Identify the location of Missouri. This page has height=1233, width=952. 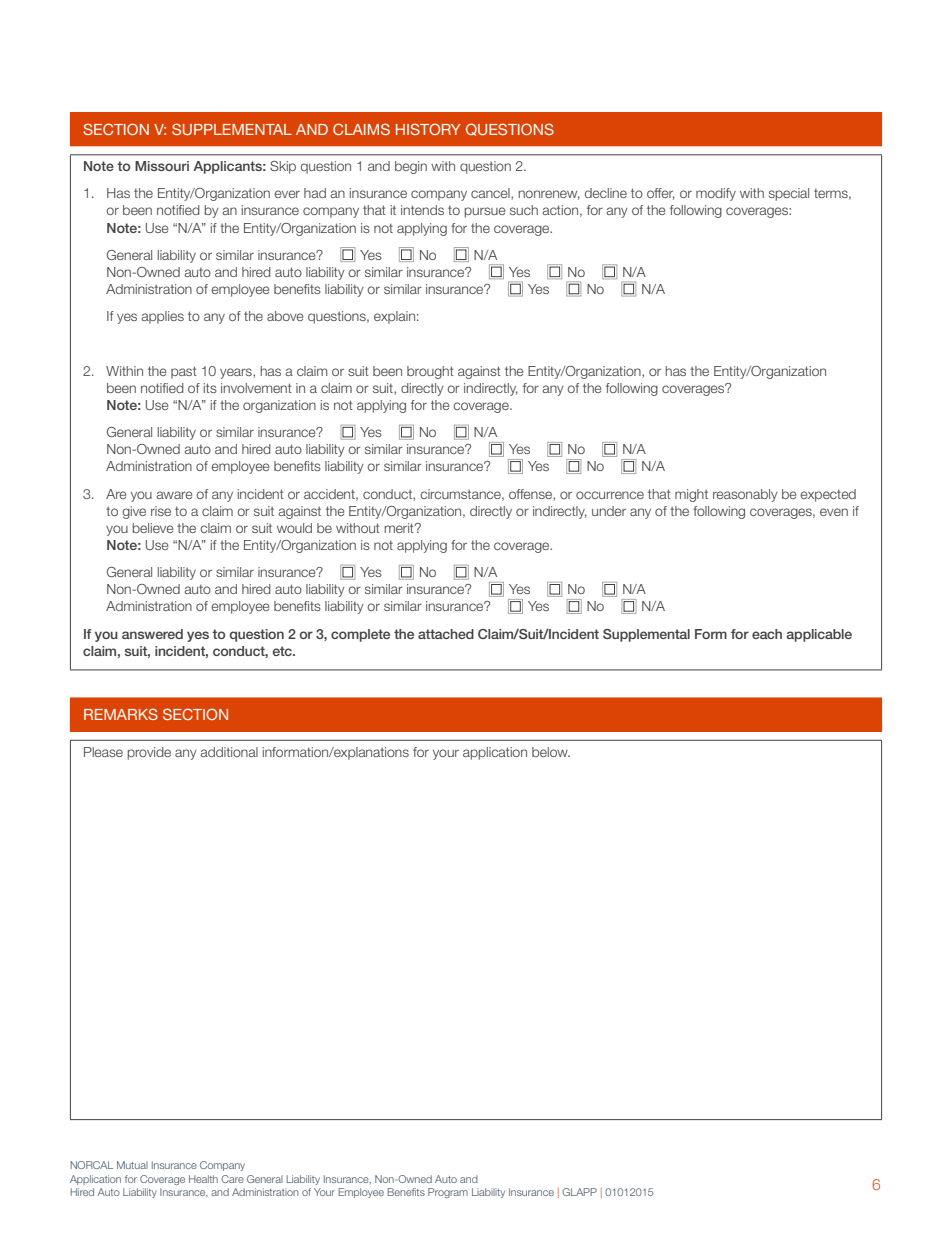
(162, 166).
